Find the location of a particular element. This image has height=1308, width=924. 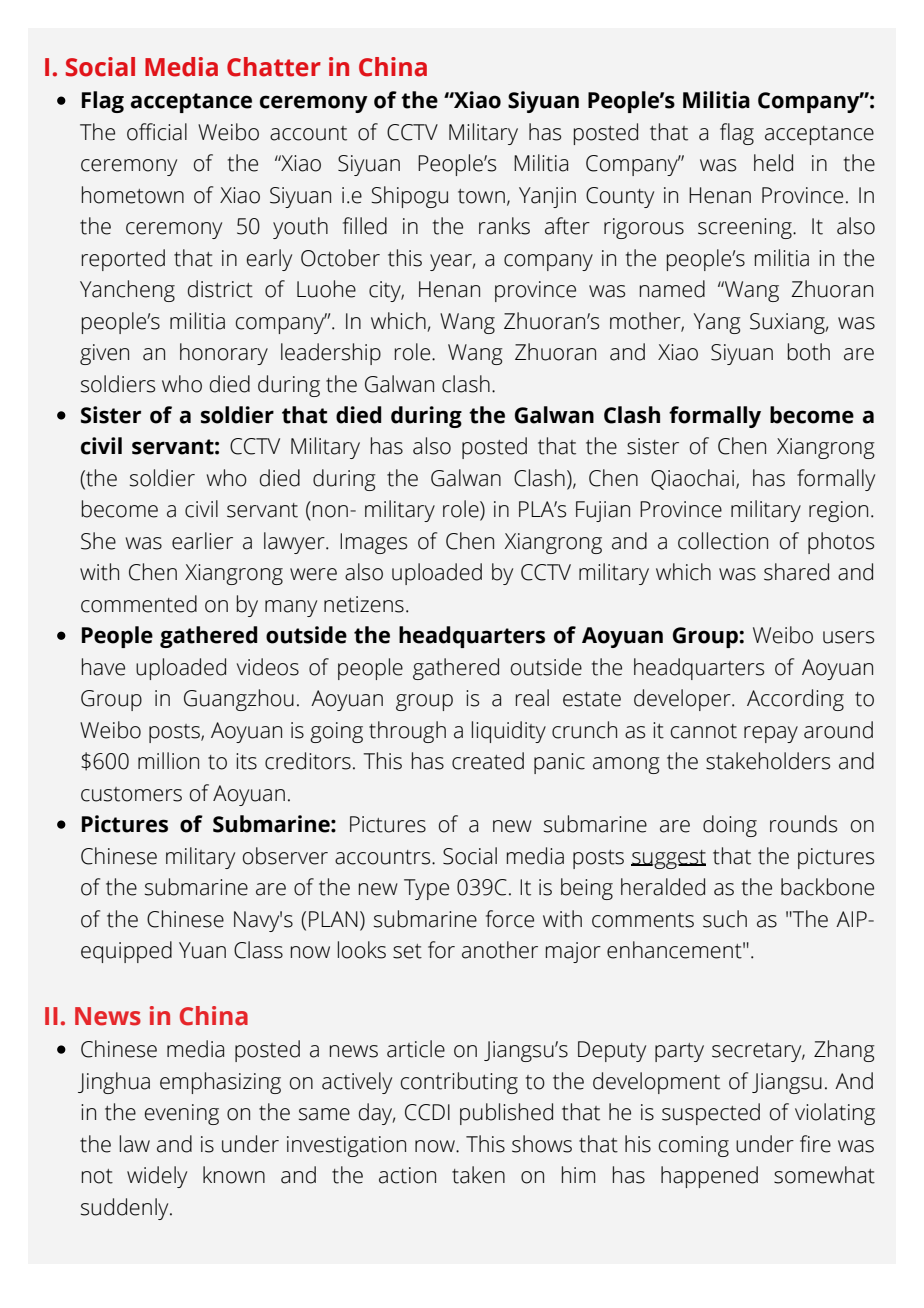

real is located at coordinates (532, 698).
